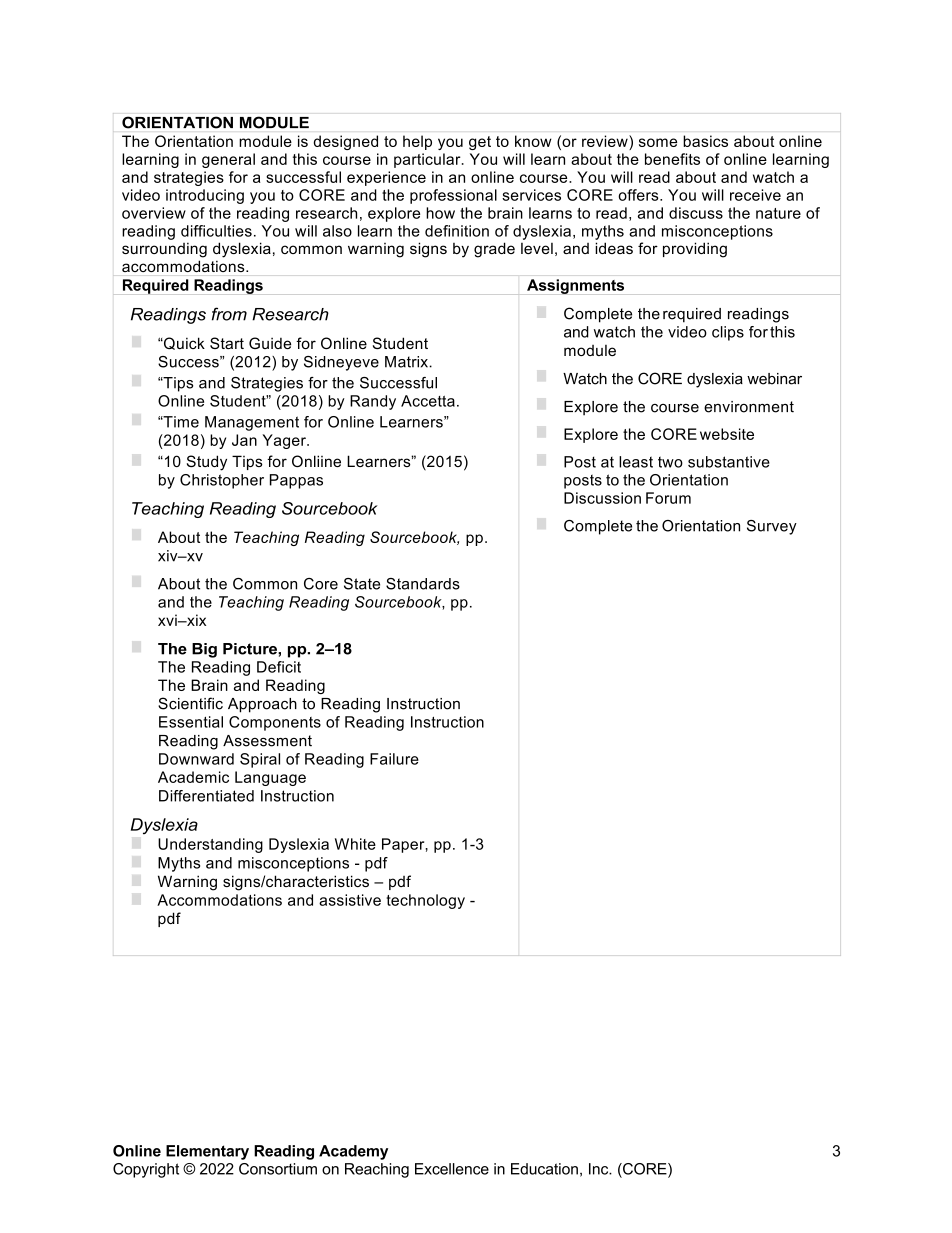 The image size is (952, 1233). Describe the element at coordinates (228, 160) in the screenshot. I see `general` at that location.
